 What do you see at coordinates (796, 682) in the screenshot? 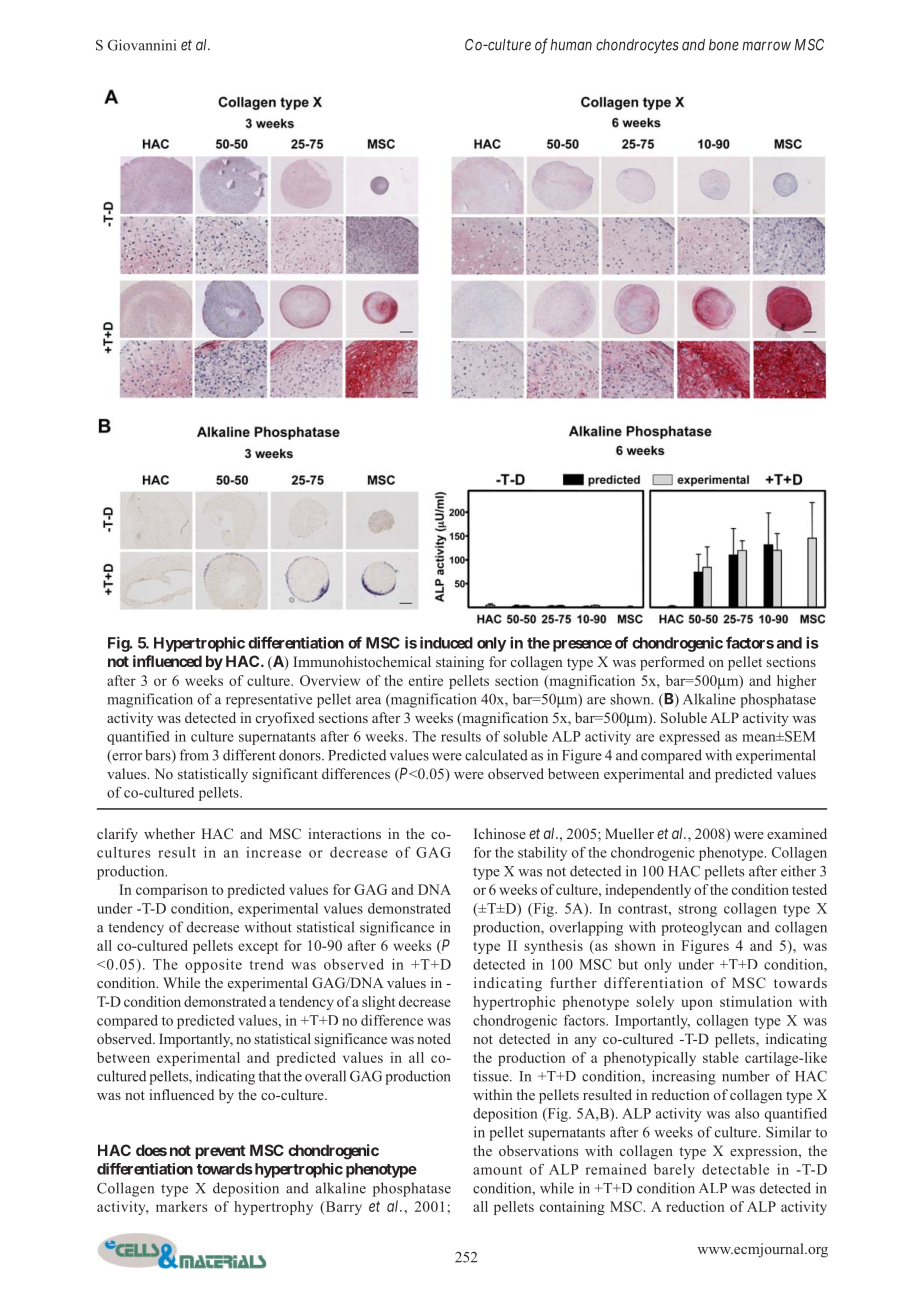
I see `higher` at bounding box center [796, 682].
